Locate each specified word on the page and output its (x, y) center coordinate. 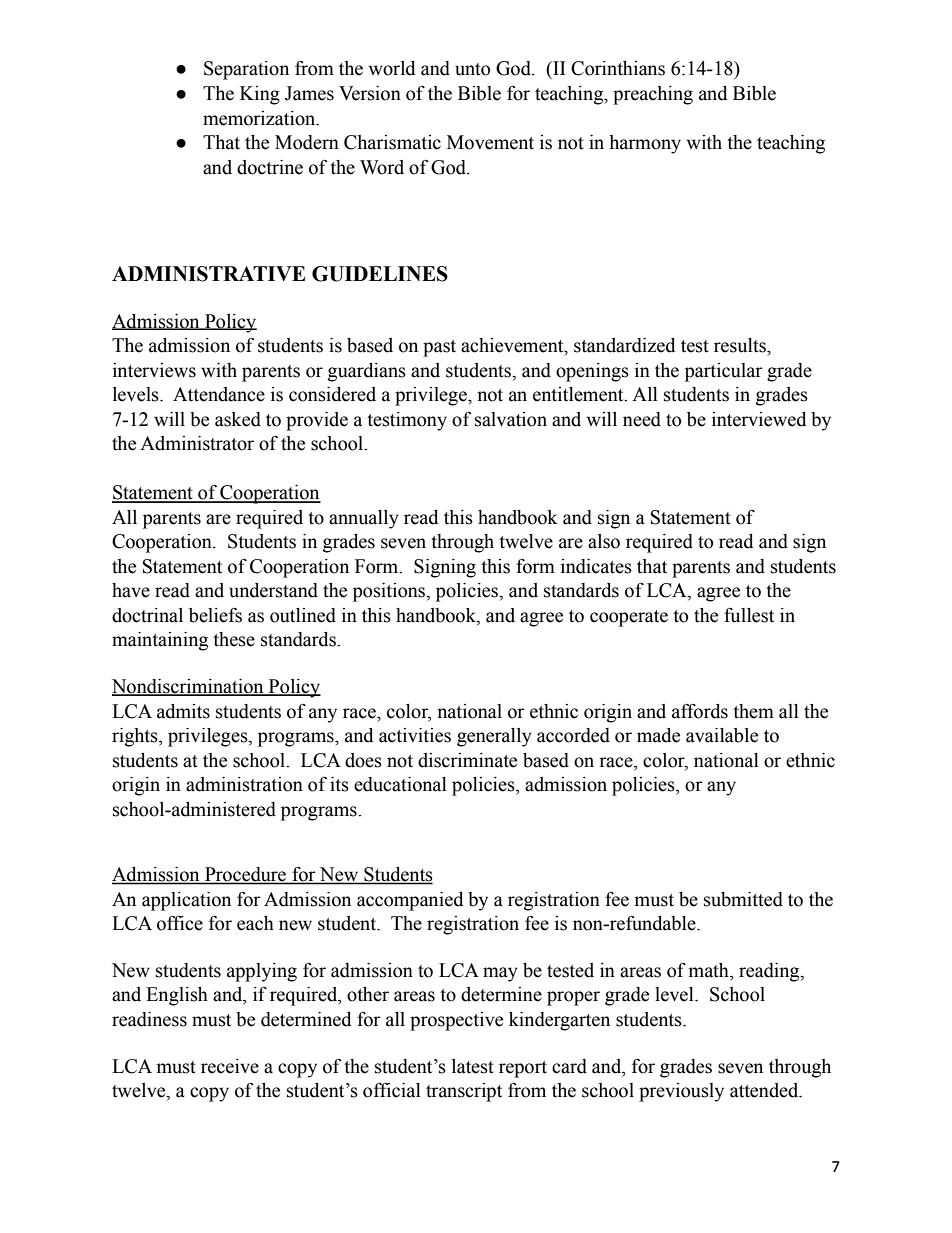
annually (364, 519)
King (260, 95)
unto (472, 69)
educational (400, 784)
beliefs (215, 615)
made (658, 735)
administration (244, 784)
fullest (749, 615)
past (439, 348)
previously (681, 1092)
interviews (154, 370)
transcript (464, 1092)
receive (230, 1066)
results (741, 345)
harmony (645, 144)
